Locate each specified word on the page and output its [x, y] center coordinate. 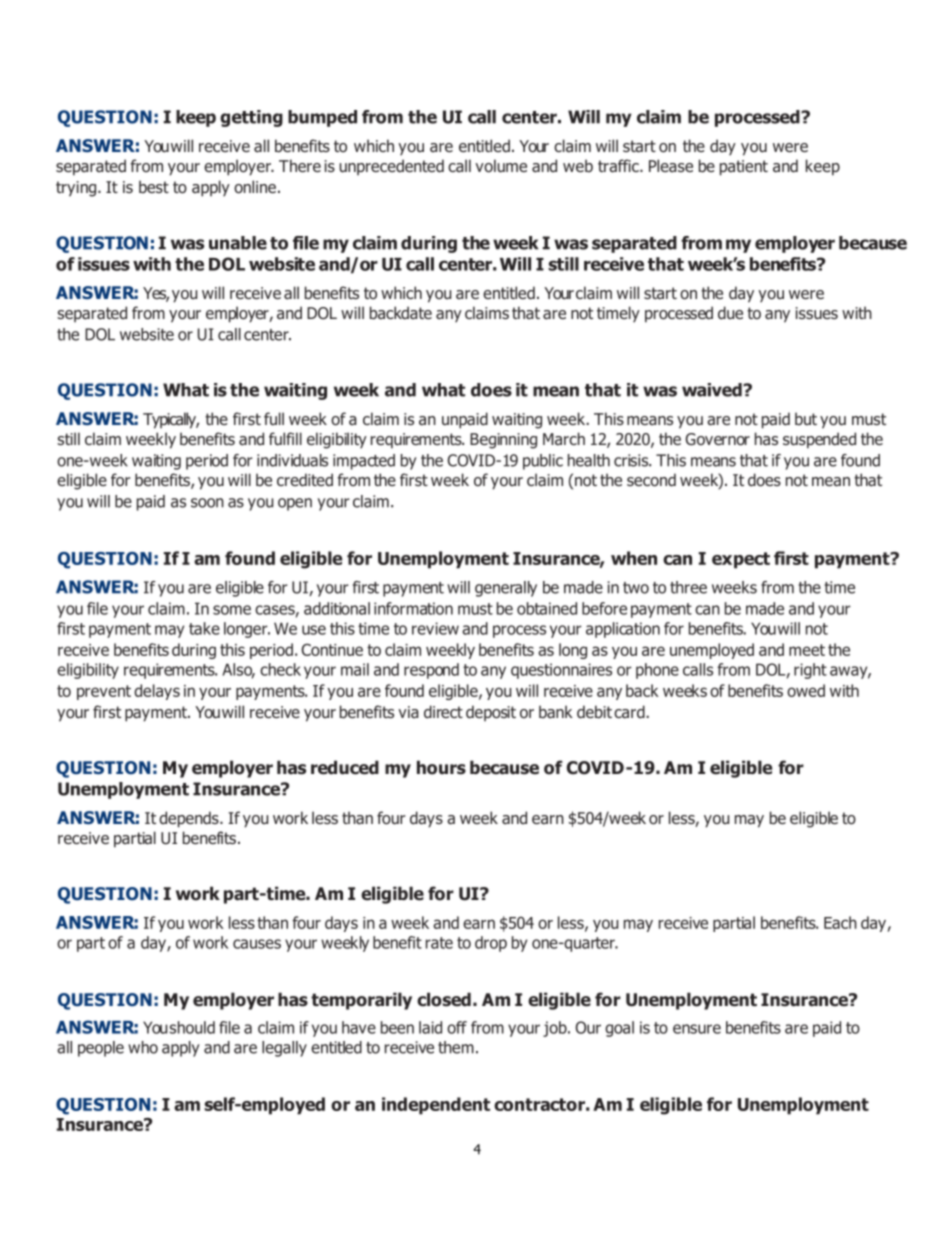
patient [744, 168]
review [435, 628]
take [204, 628]
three [688, 587]
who [143, 1047]
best [154, 186]
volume [501, 166]
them [456, 1047]
